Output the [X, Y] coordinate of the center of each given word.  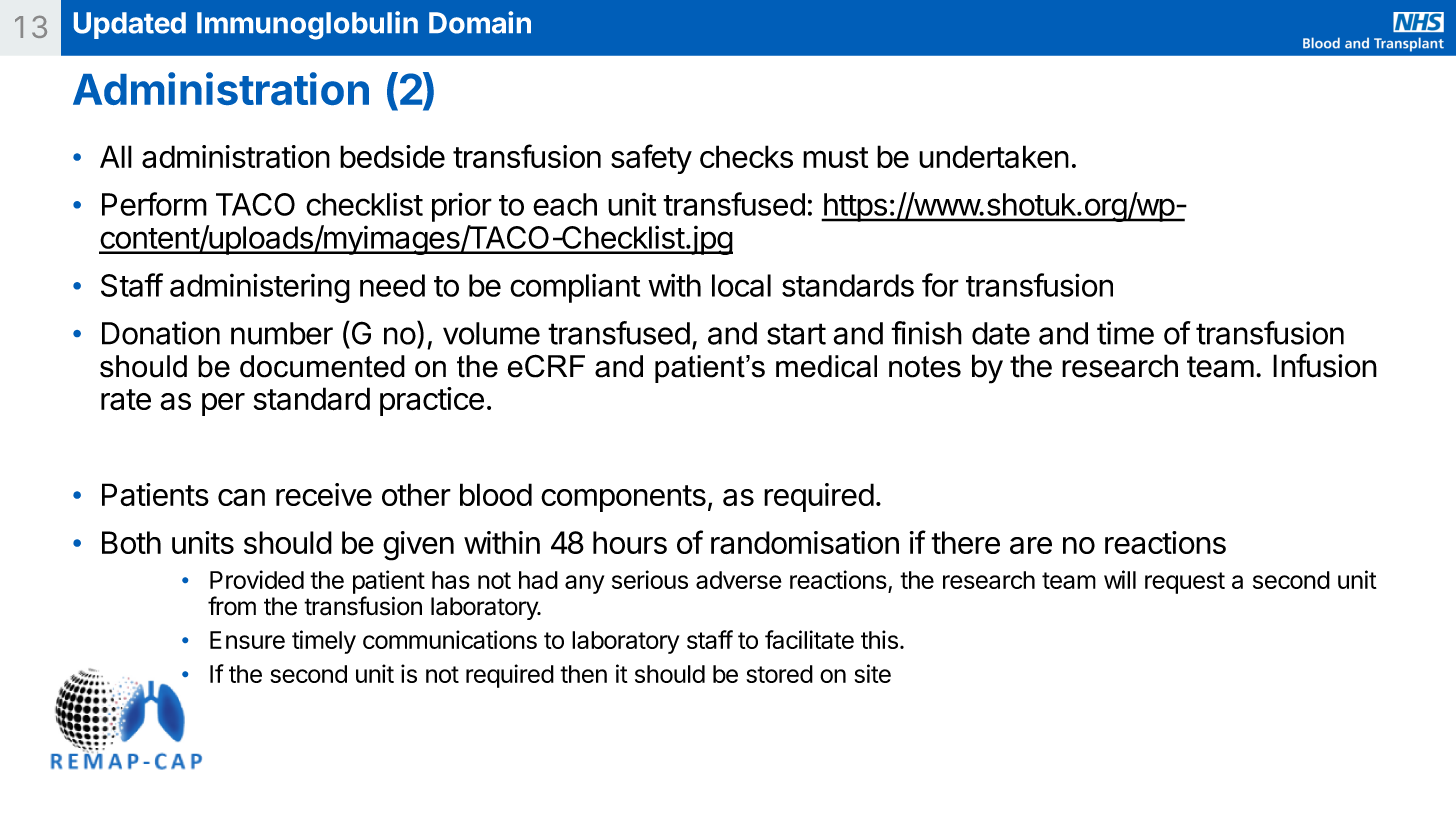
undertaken [994, 156]
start [796, 334]
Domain [480, 22]
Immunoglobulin [307, 25]
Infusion [1325, 365]
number [282, 333]
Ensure [247, 640]
